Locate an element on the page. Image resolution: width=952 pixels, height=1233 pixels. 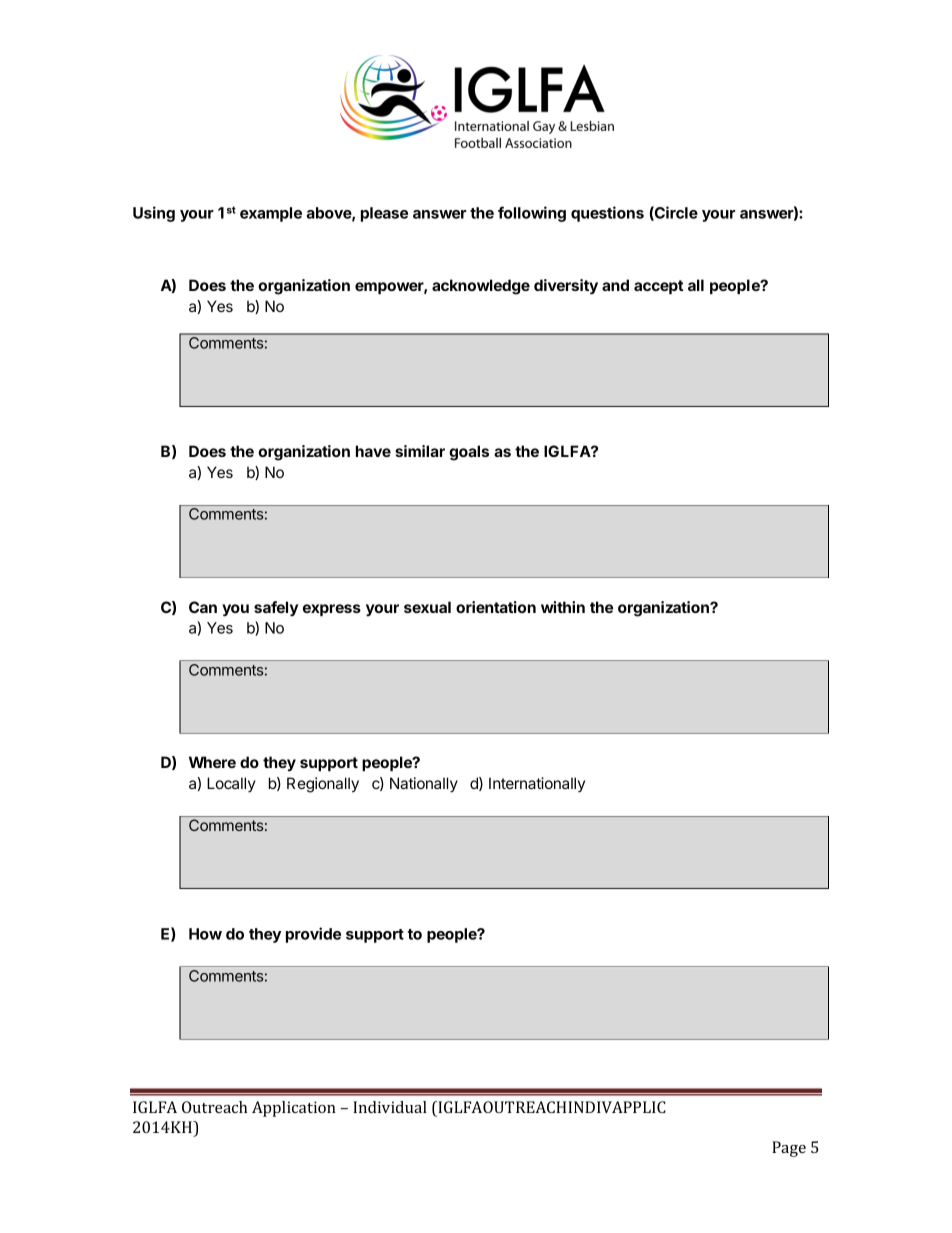
Application is located at coordinates (294, 1109).
